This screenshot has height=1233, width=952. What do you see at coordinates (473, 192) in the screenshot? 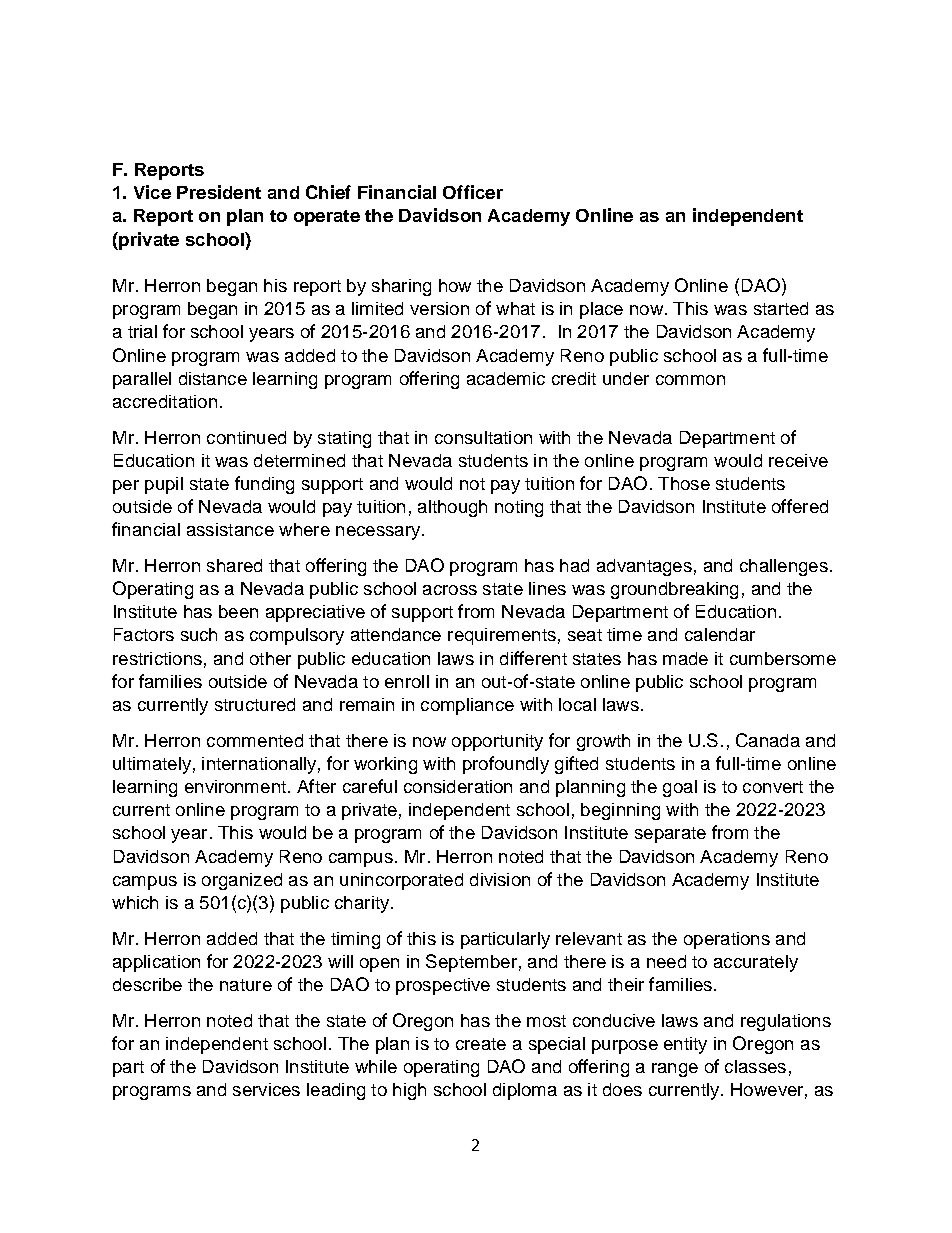
I see `Officer` at bounding box center [473, 192].
